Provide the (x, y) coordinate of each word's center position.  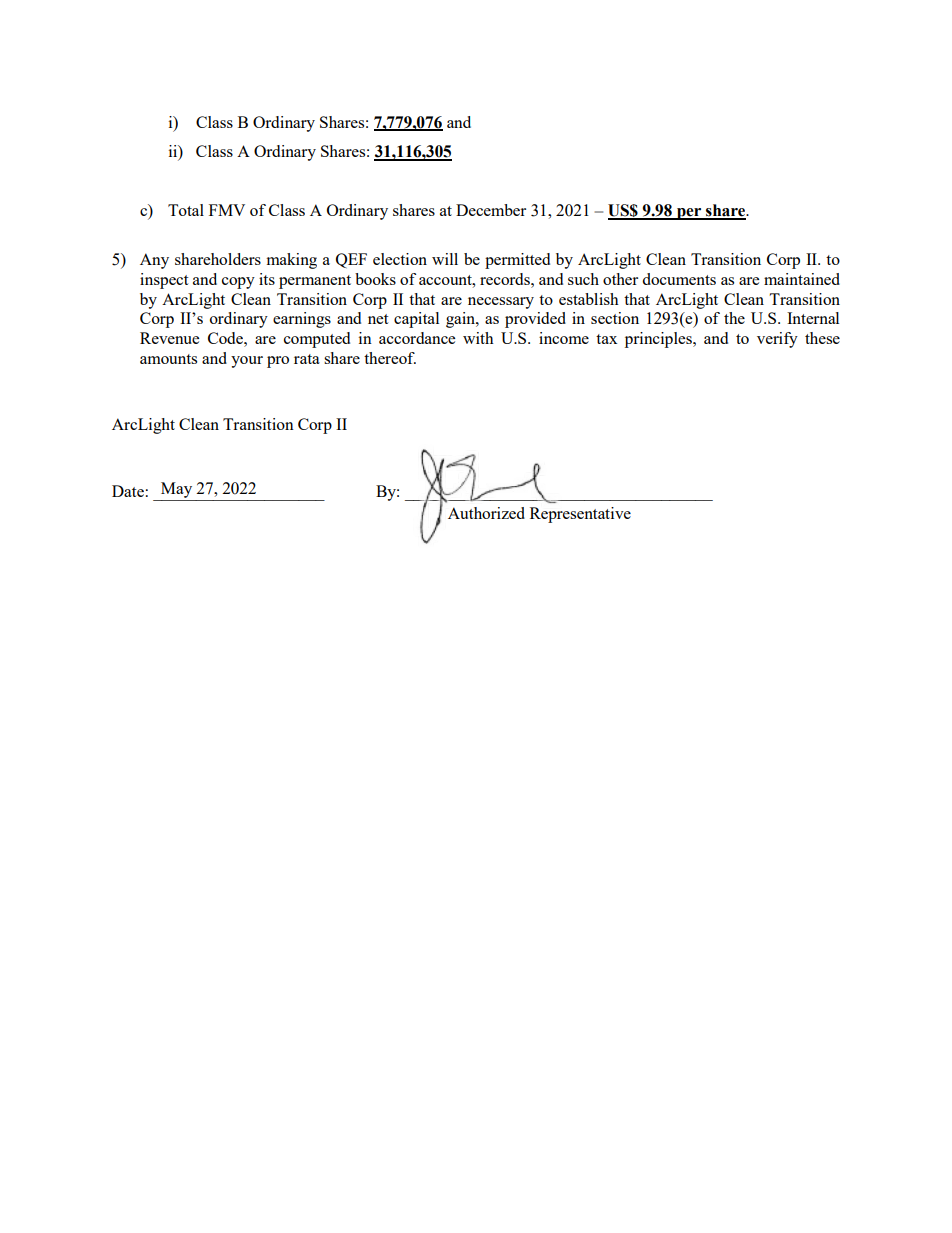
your (247, 362)
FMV (227, 210)
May (176, 490)
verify (777, 340)
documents (679, 279)
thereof (390, 358)
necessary (501, 303)
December (491, 210)
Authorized (486, 513)
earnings (302, 320)
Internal (813, 318)
